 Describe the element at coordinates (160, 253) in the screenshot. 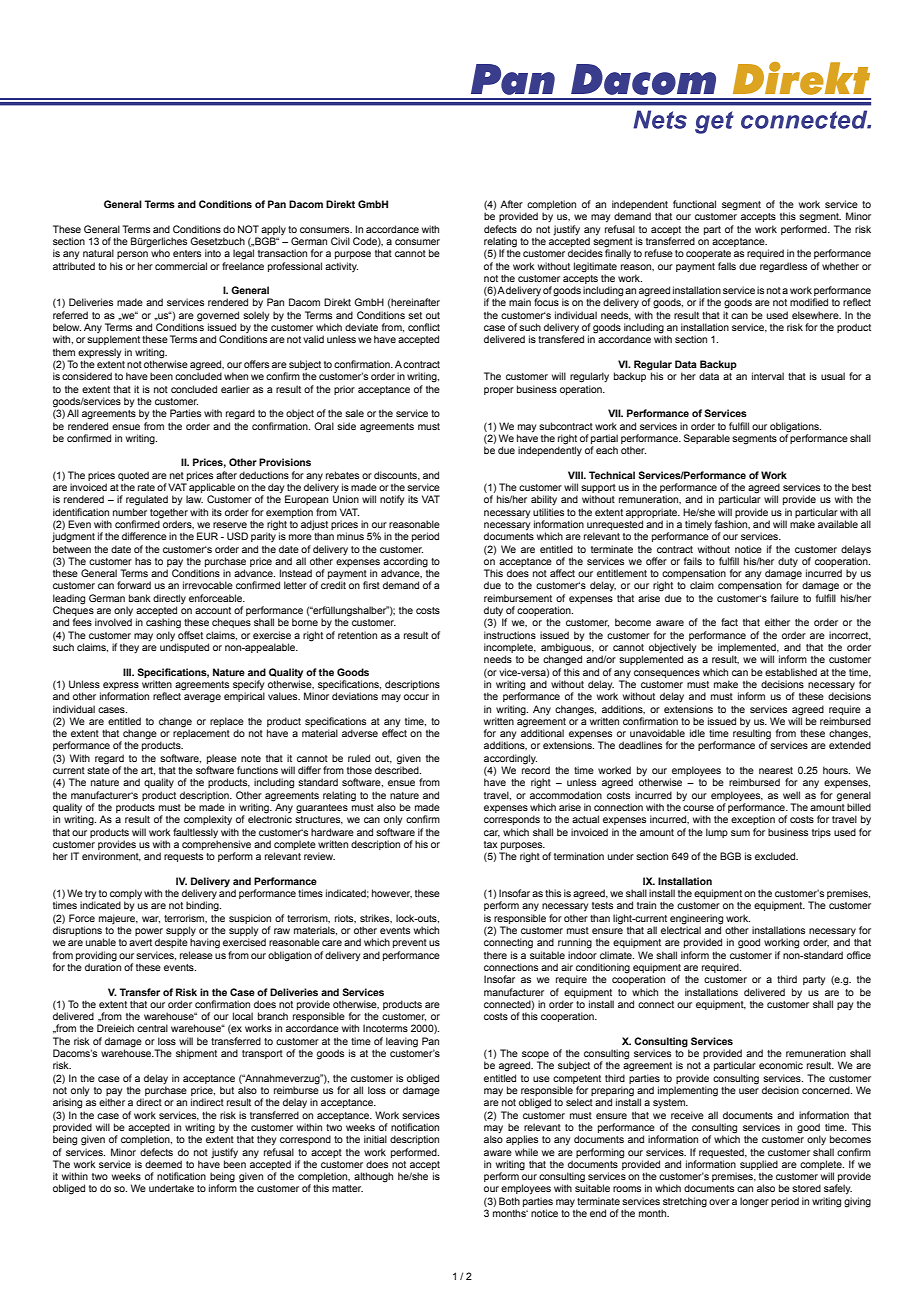

I see `who` at that location.
